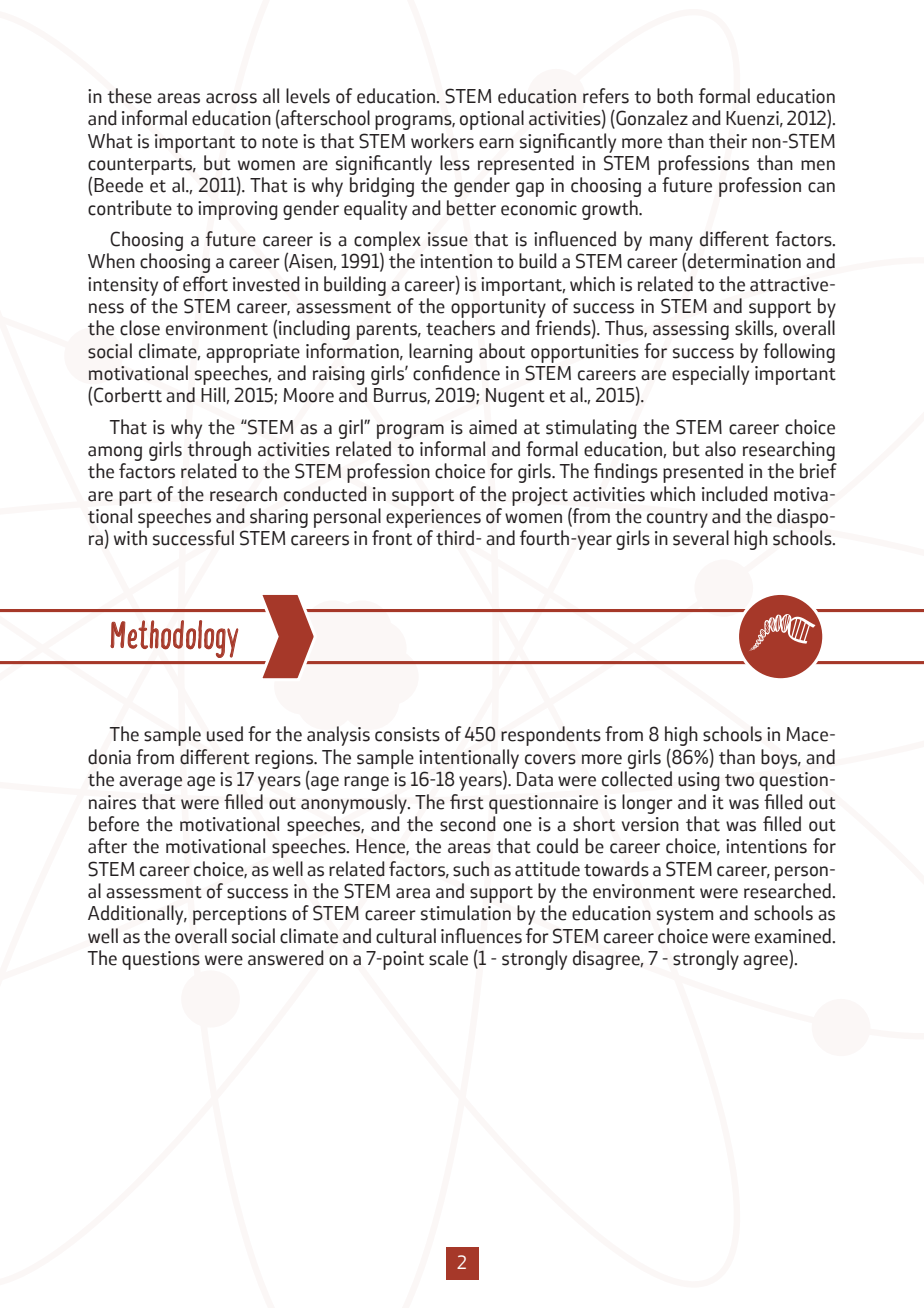  What do you see at coordinates (140, 328) in the page?
I see `close` at bounding box center [140, 328].
